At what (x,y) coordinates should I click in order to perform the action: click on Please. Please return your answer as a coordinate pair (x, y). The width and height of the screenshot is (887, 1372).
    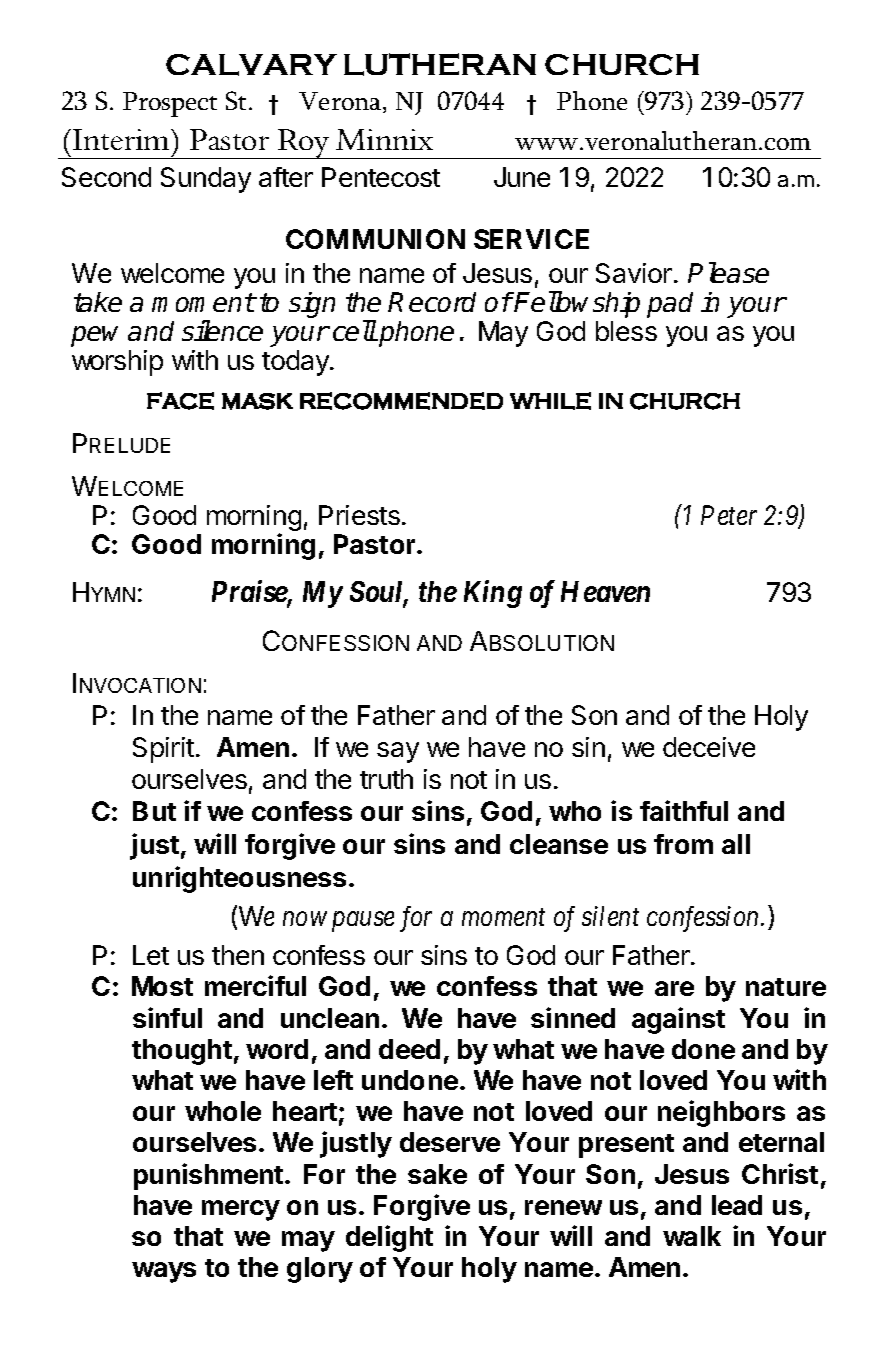
    Looking at the image, I should click on (728, 272).
